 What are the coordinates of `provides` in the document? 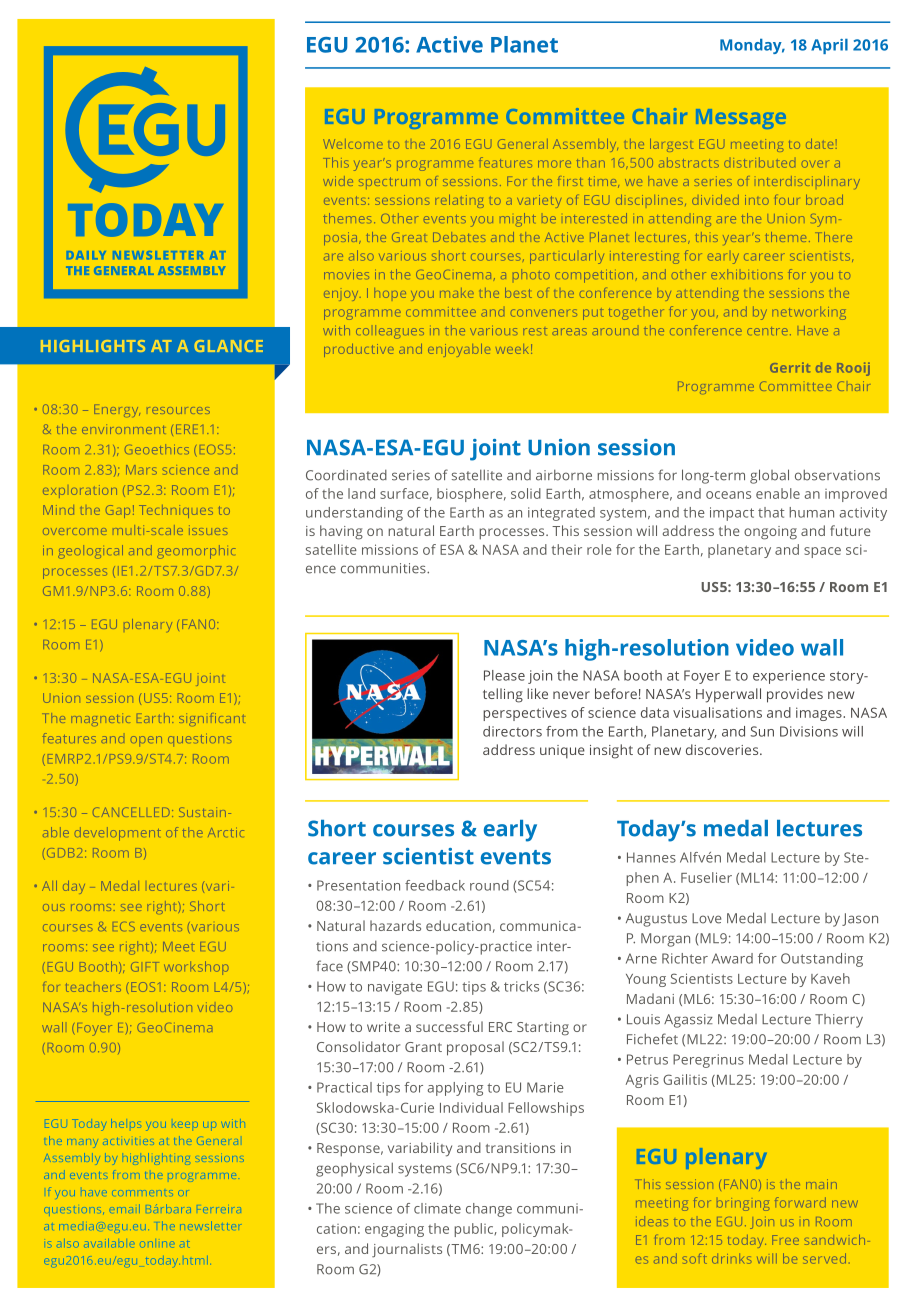 It's located at (795, 695).
